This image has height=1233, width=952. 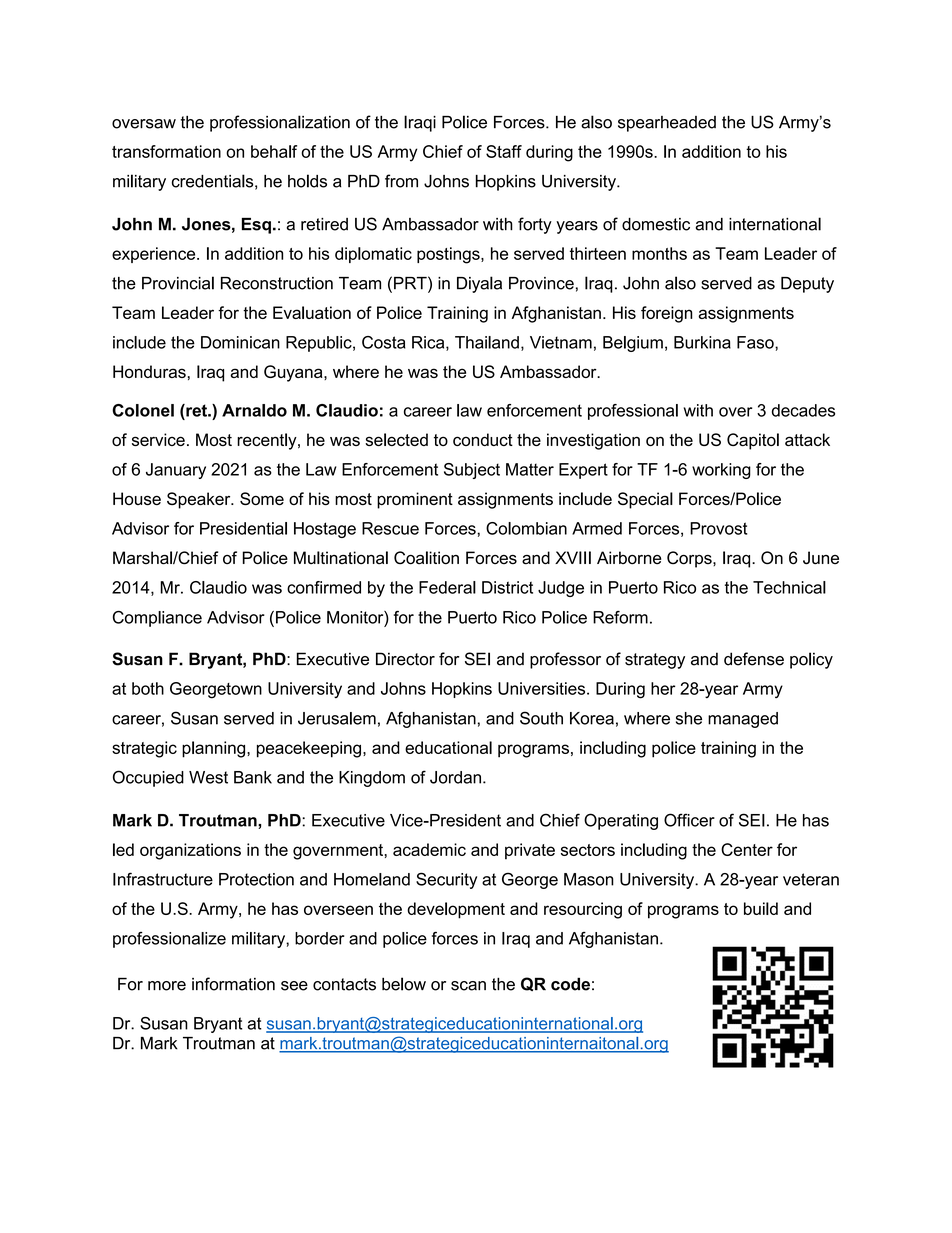 I want to click on Coalition, so click(x=426, y=558).
